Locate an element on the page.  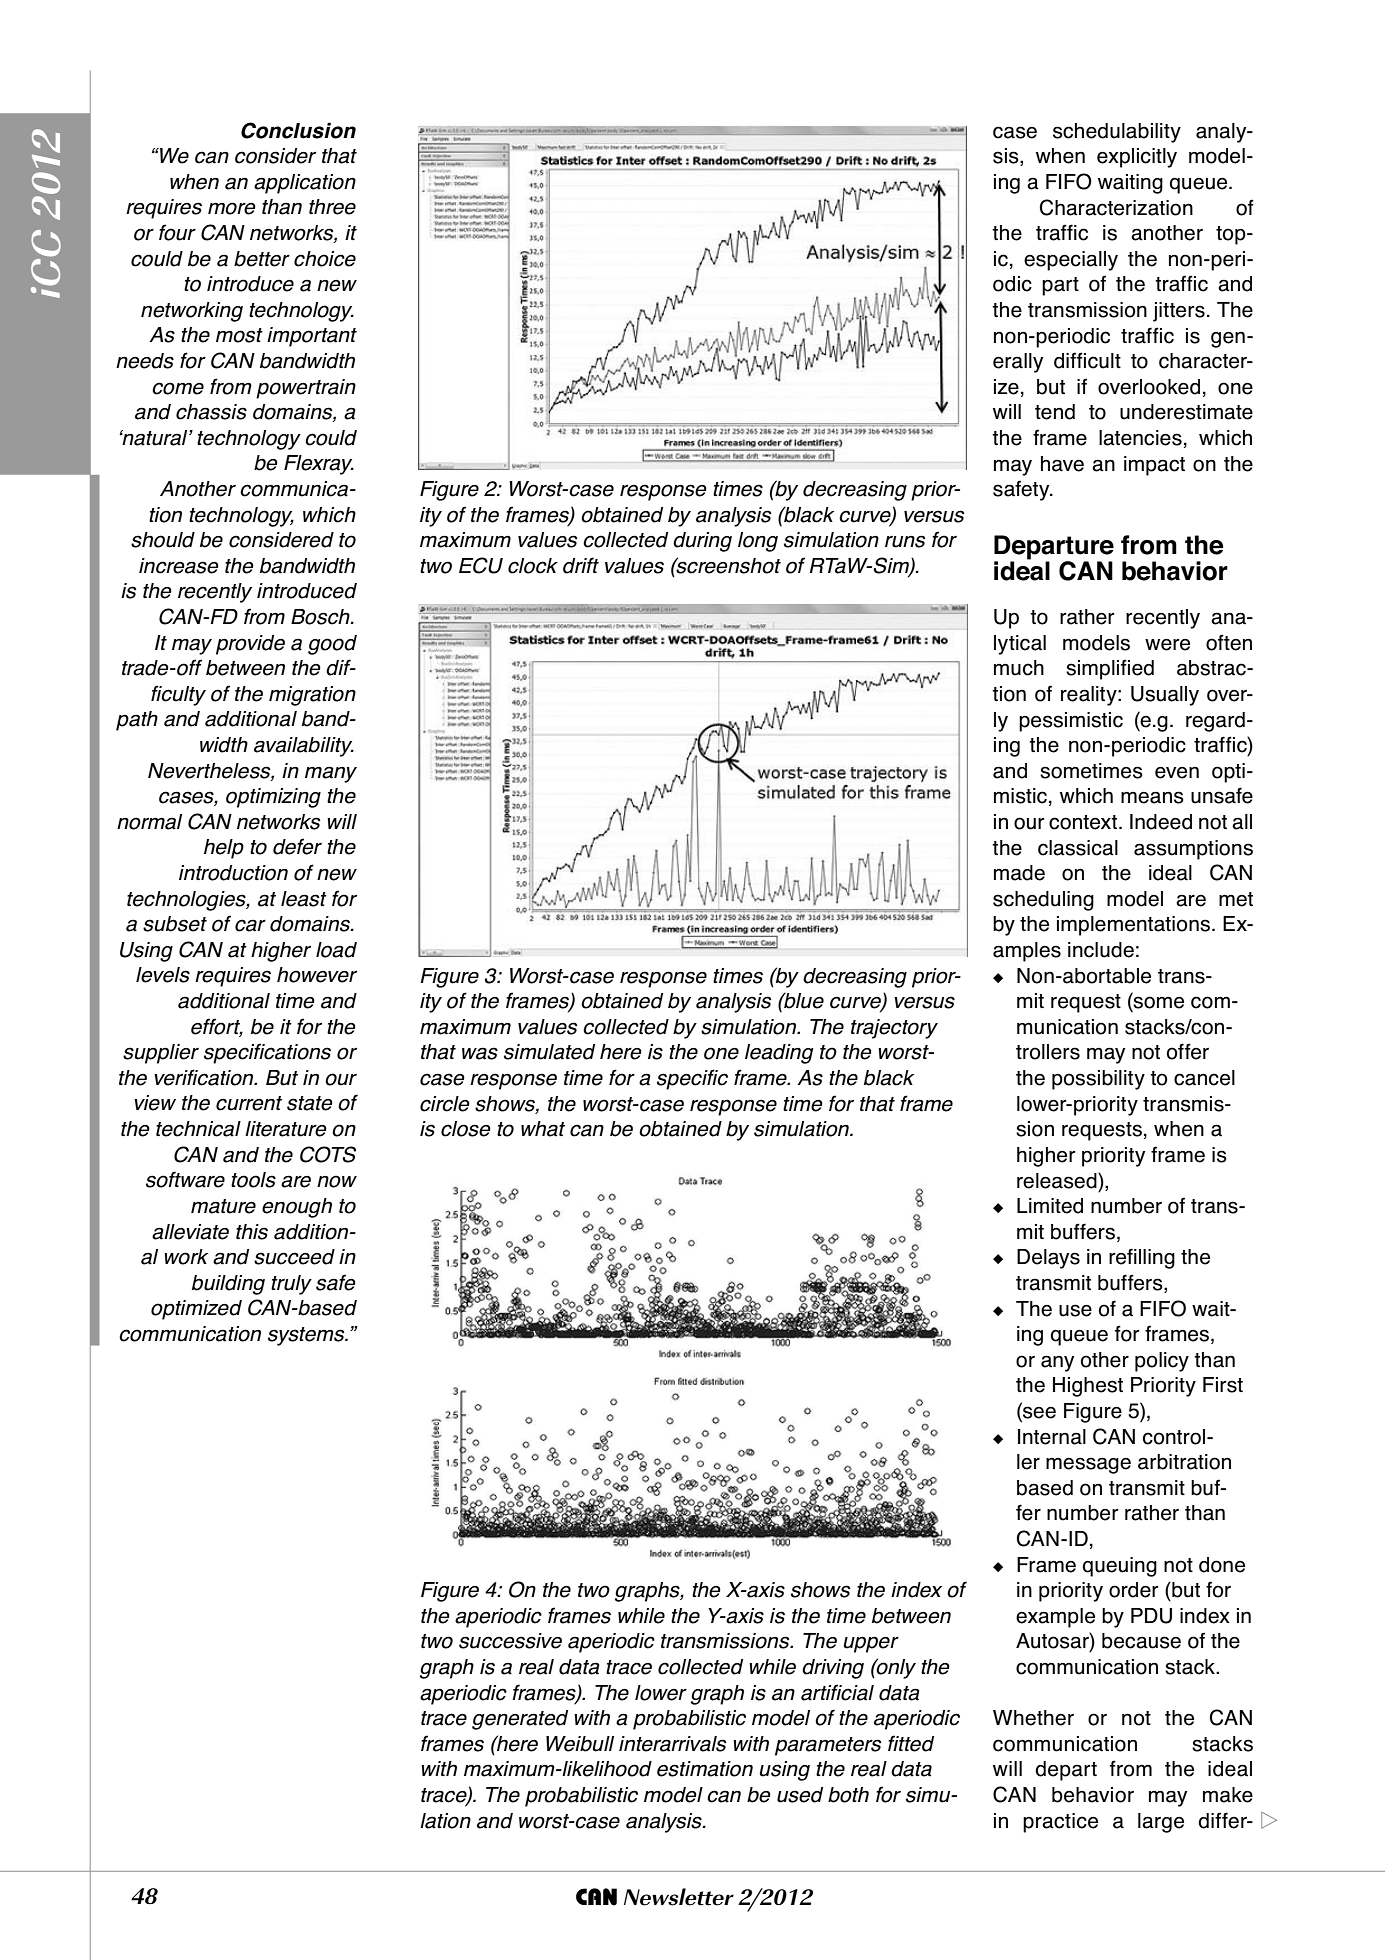
released is located at coordinates (1058, 1180).
